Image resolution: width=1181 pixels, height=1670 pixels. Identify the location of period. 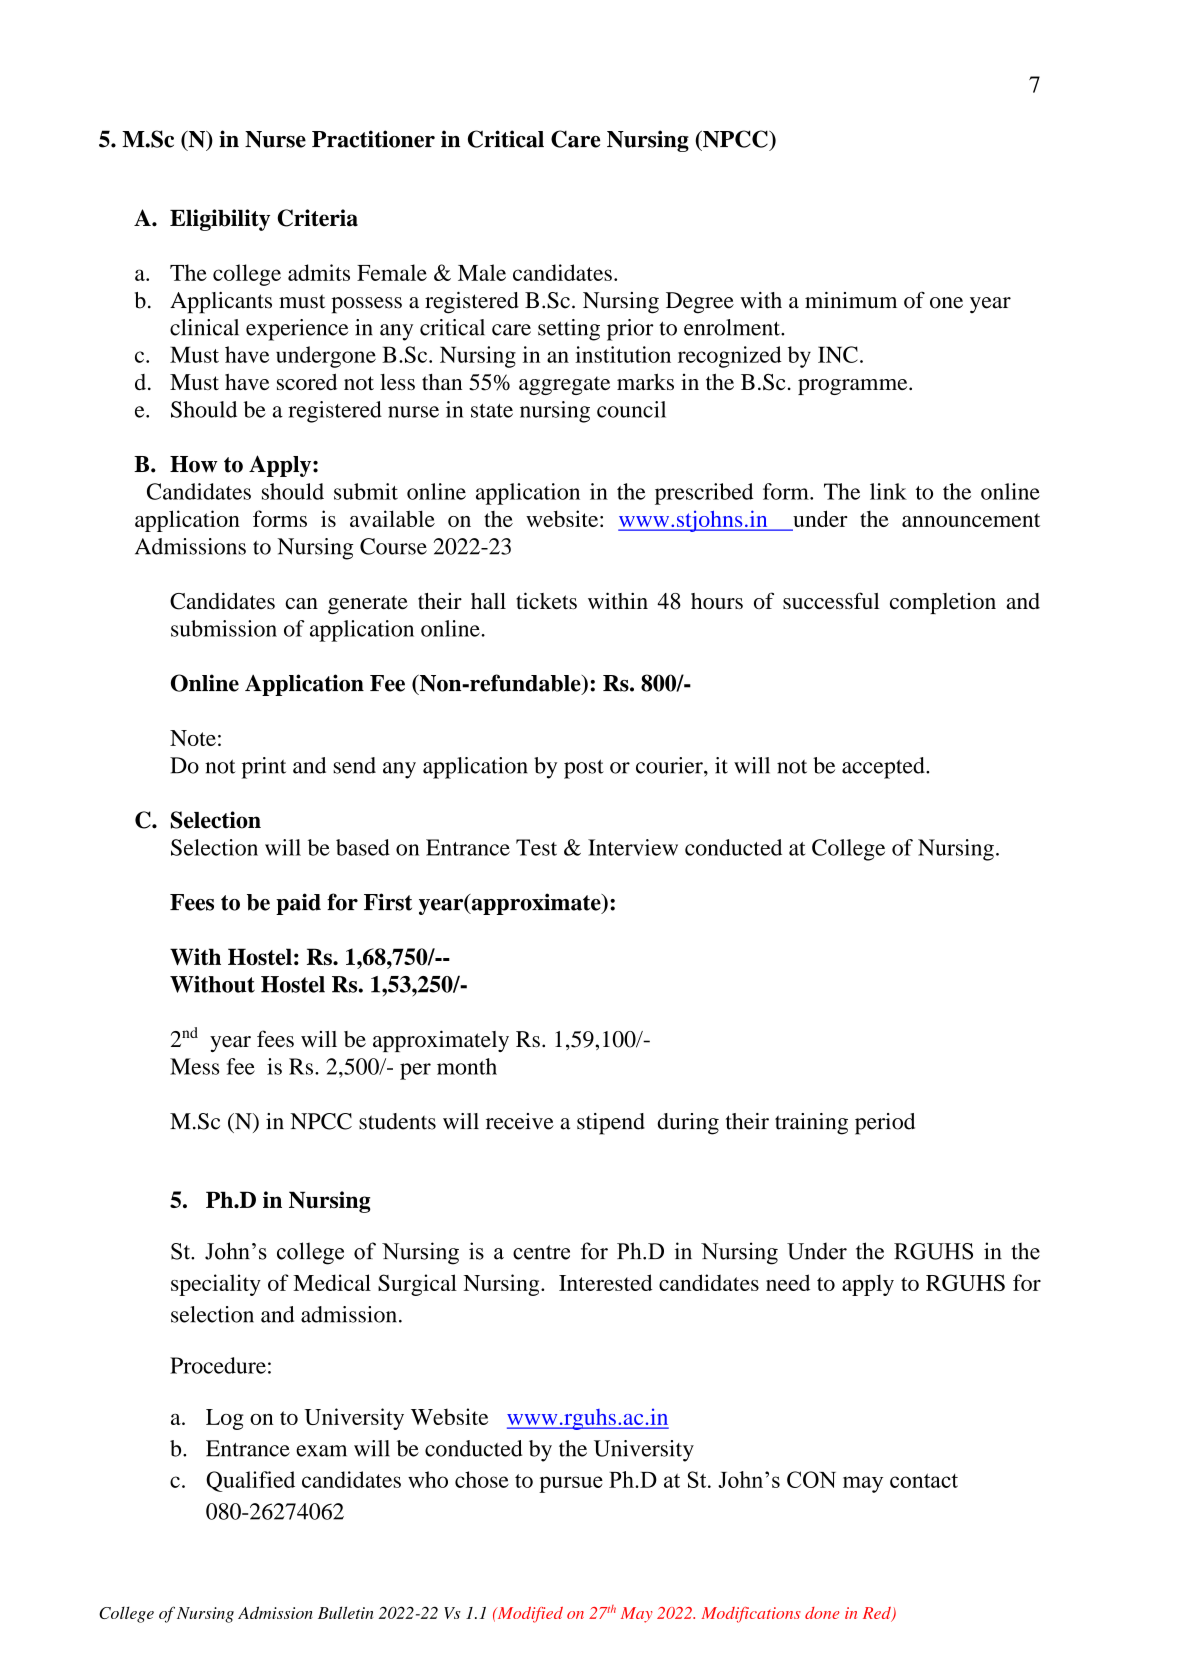
(885, 1124).
